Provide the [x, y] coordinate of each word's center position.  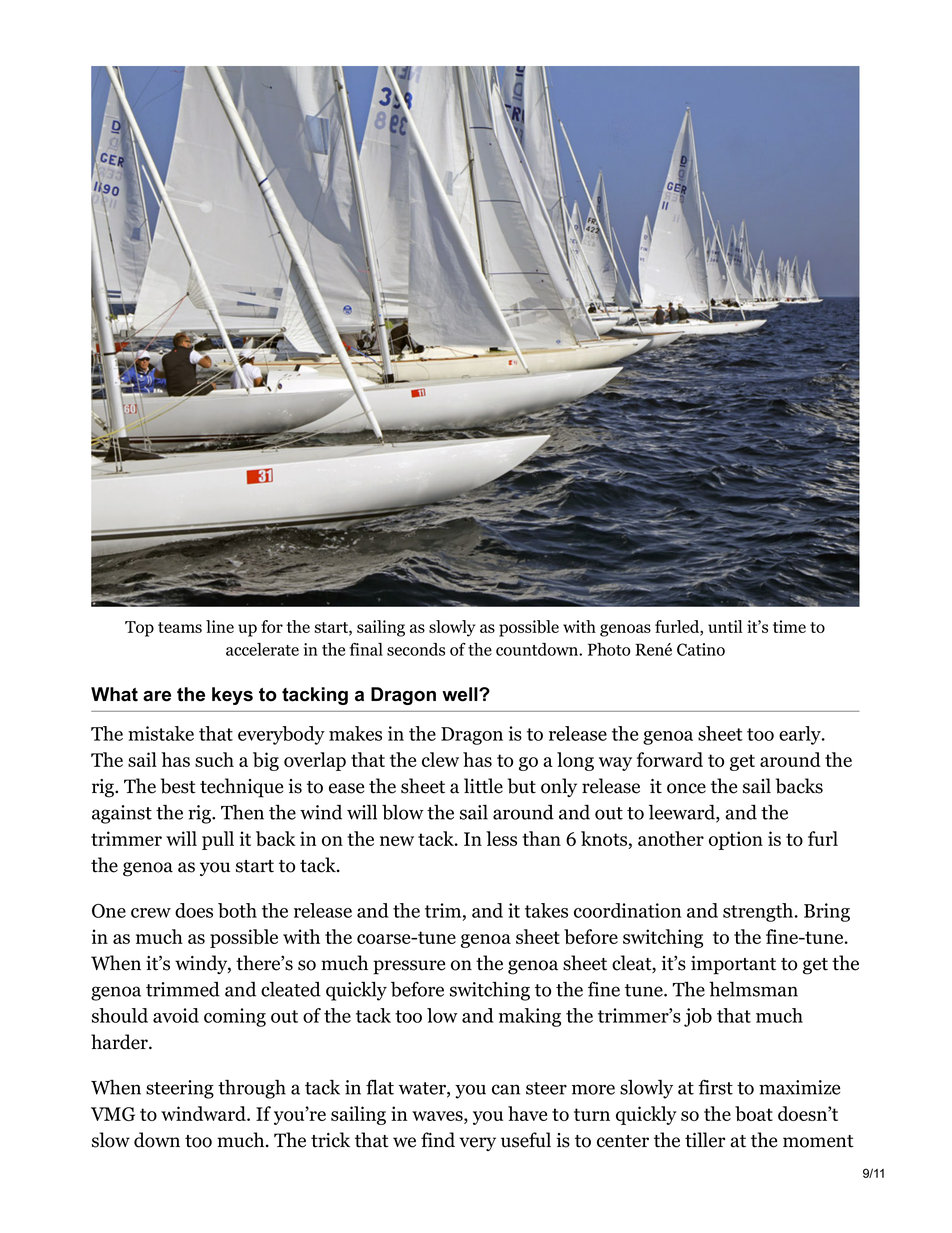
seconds [416, 649]
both [237, 910]
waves [438, 1116]
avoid [176, 1015]
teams [180, 627]
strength [759, 912]
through [252, 1089]
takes [546, 910]
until [725, 626]
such [214, 759]
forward [670, 759]
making [530, 1017]
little [483, 786]
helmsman [753, 989]
